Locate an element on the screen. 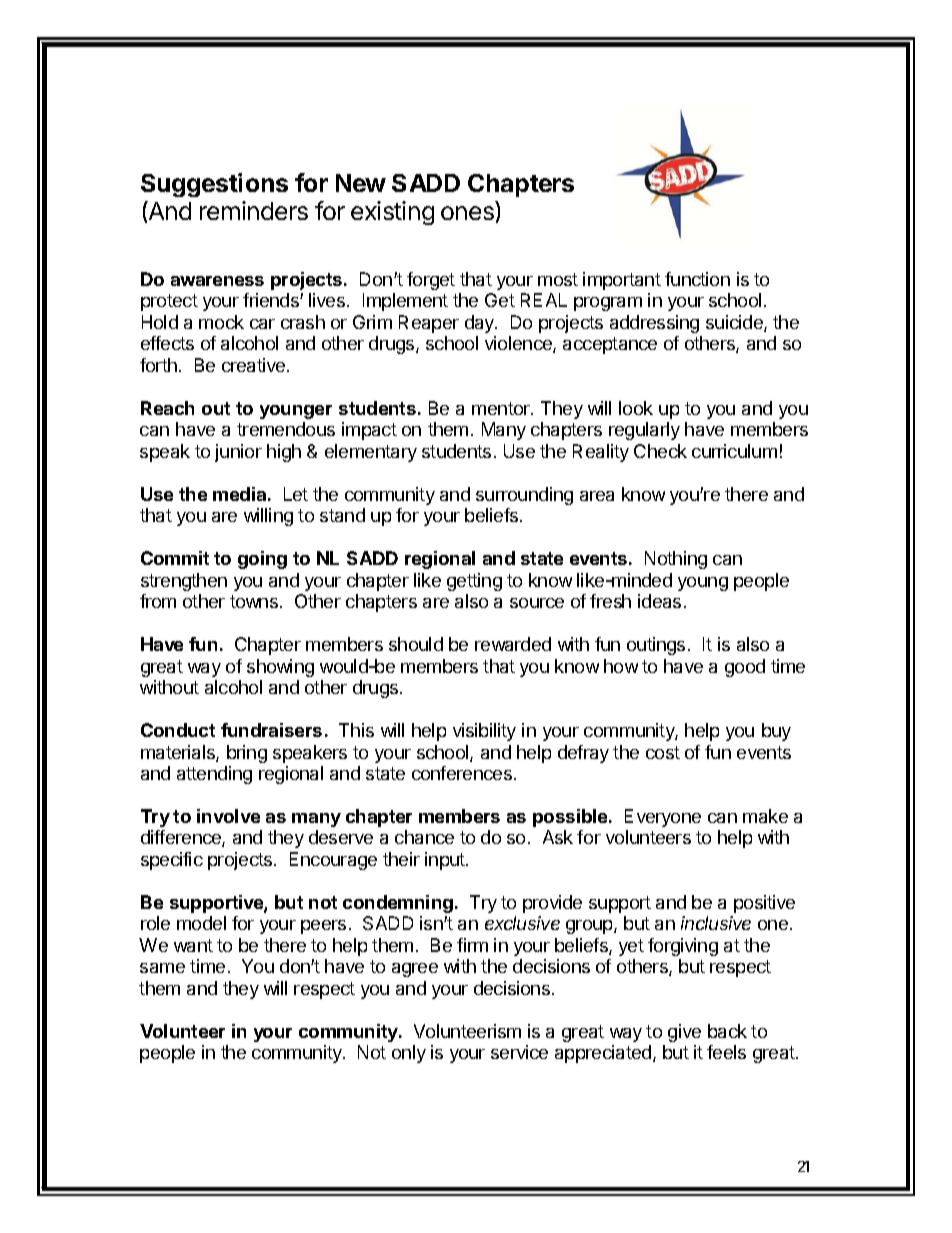 Image resolution: width=952 pixels, height=1233 pixels. ones is located at coordinates (467, 213).
